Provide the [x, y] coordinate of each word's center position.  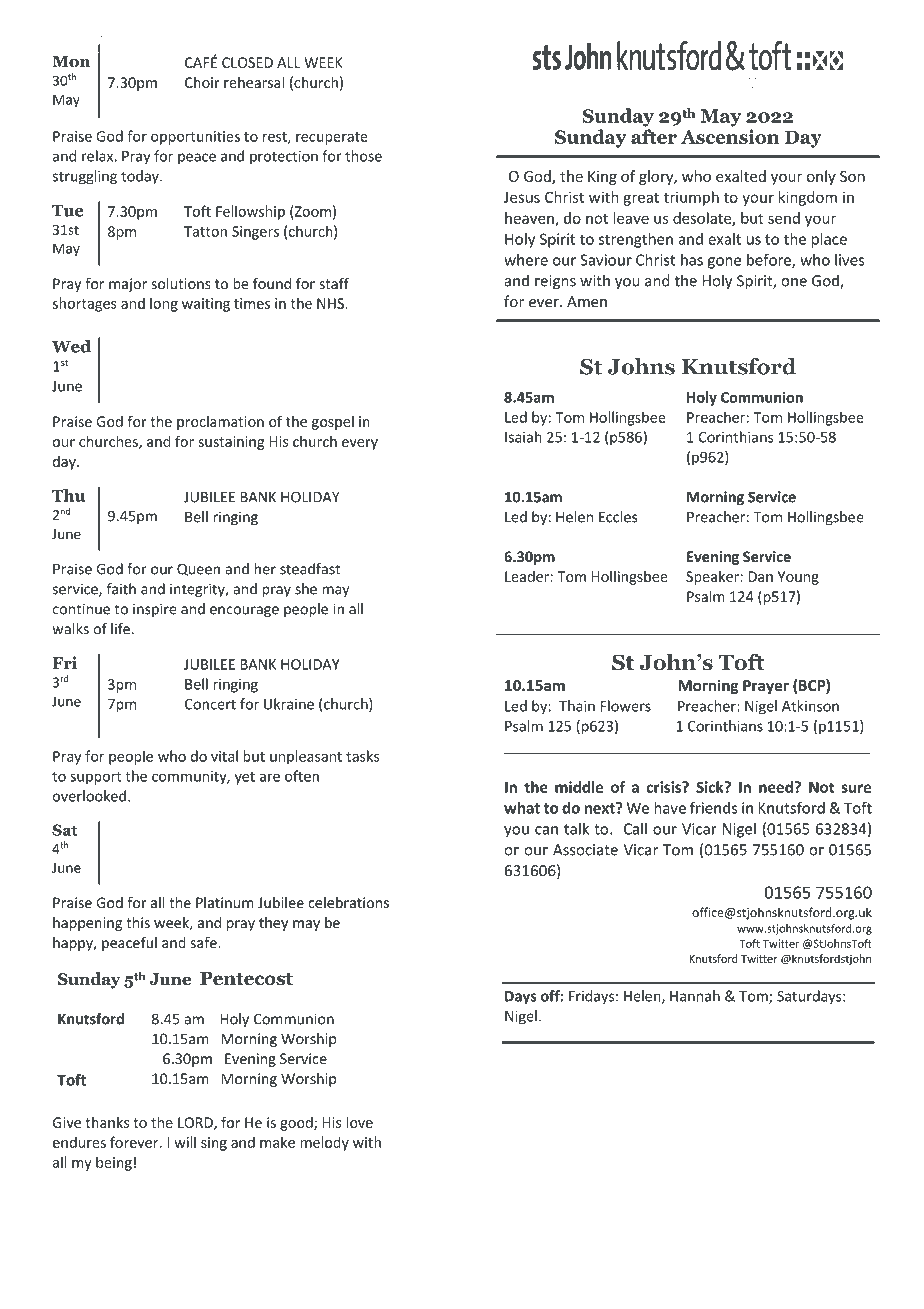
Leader [528, 576]
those [363, 156]
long [164, 304]
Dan [761, 576]
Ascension [730, 136]
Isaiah [523, 437]
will [185, 1142]
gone [724, 263]
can [546, 830]
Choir [202, 82]
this [138, 922]
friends [714, 807]
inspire [155, 610]
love [360, 1122]
